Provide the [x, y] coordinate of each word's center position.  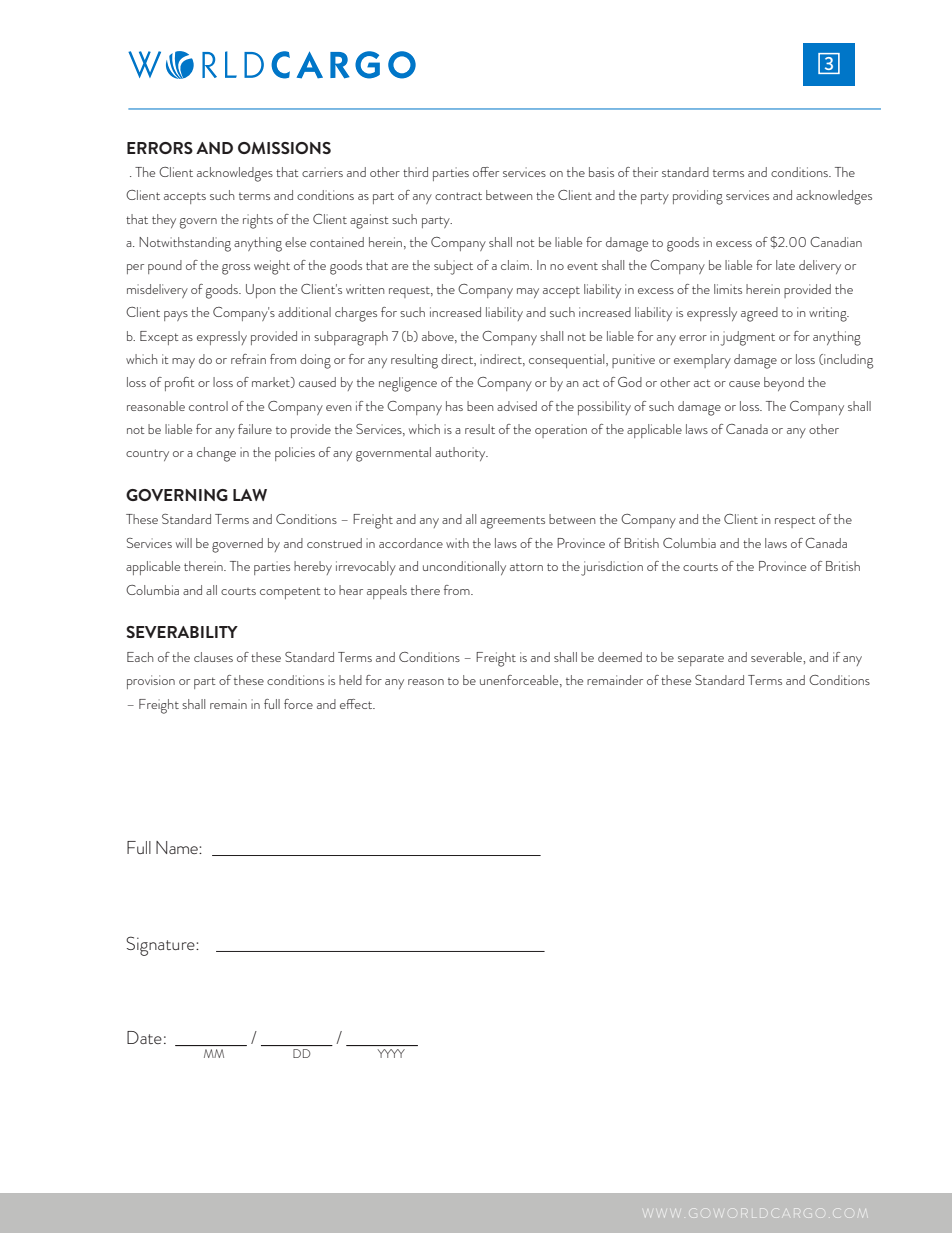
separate [701, 660]
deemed [620, 657]
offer [486, 172]
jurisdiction [612, 568]
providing [698, 197]
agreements [512, 522]
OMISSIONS [284, 148]
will [184, 543]
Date [144, 1037]
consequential [568, 361]
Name [178, 847]
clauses [213, 657]
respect [795, 522]
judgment [748, 338]
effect [357, 704]
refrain [248, 359]
